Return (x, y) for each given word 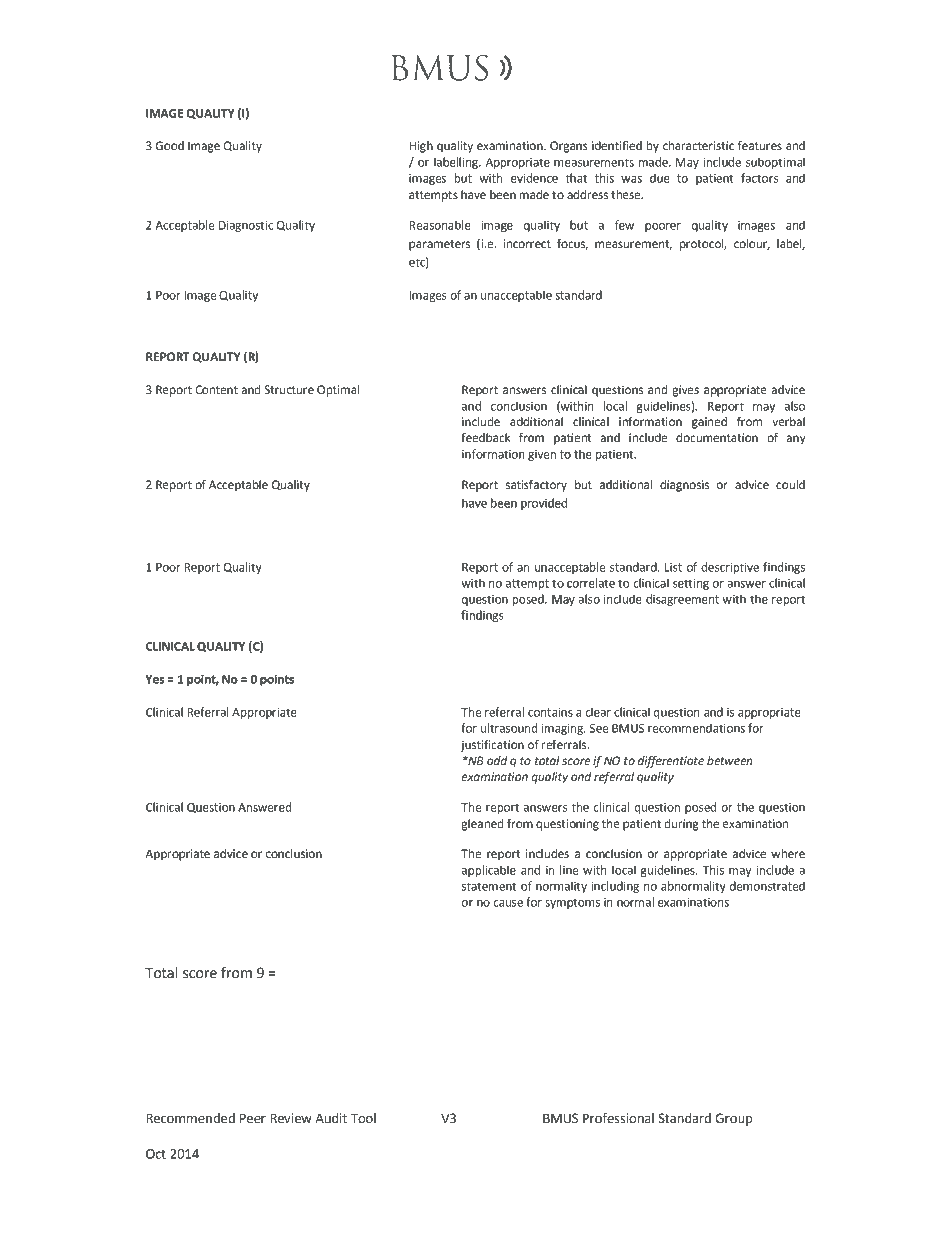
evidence (534, 178)
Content (216, 390)
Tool (363, 1118)
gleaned (482, 825)
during (681, 825)
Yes (155, 679)
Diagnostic (246, 226)
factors (759, 178)
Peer (253, 1118)
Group (734, 1119)
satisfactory (536, 485)
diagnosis (684, 486)
